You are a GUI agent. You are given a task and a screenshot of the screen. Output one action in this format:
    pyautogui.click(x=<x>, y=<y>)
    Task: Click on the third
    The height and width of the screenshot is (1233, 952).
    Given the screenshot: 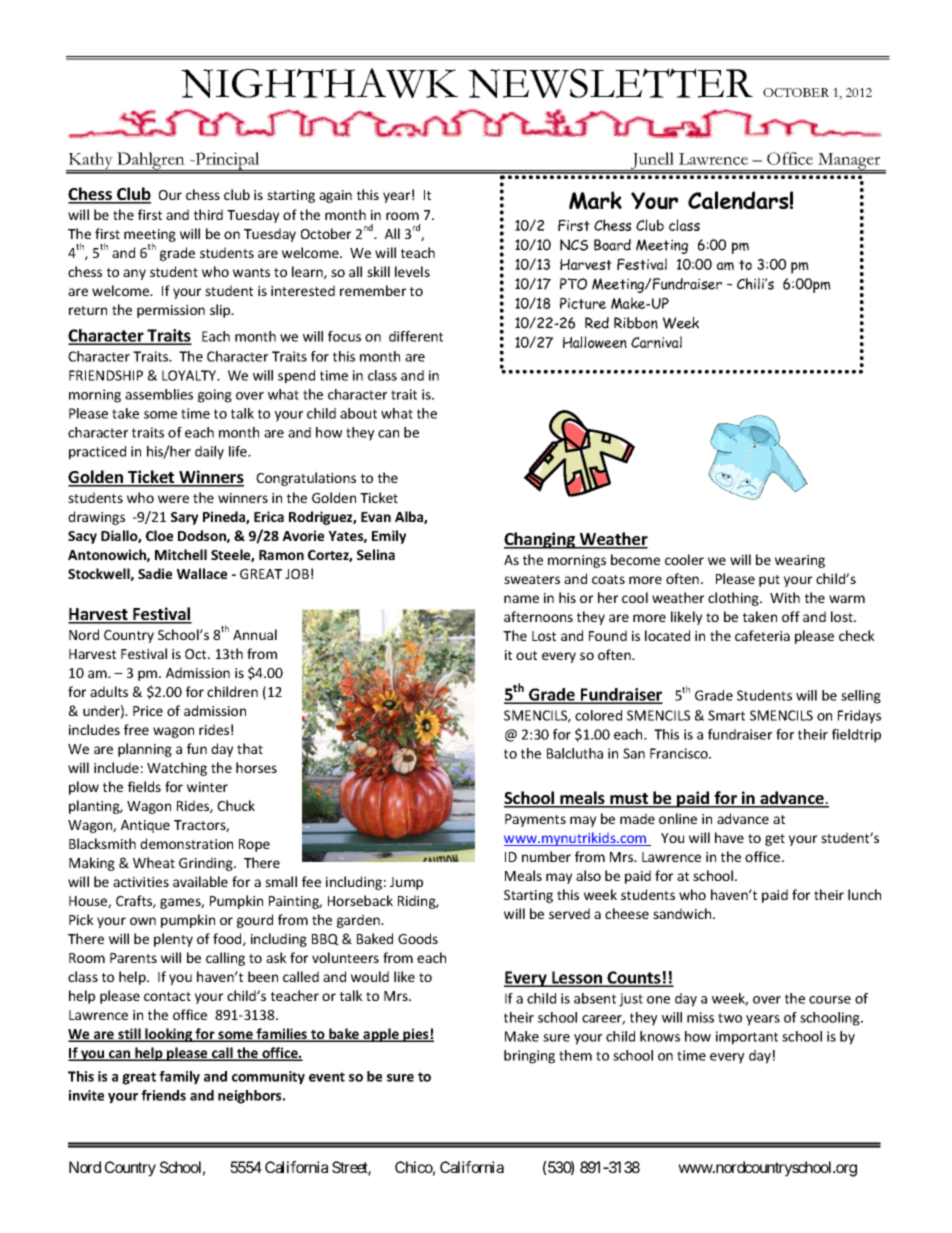 What is the action you would take?
    pyautogui.click(x=208, y=214)
